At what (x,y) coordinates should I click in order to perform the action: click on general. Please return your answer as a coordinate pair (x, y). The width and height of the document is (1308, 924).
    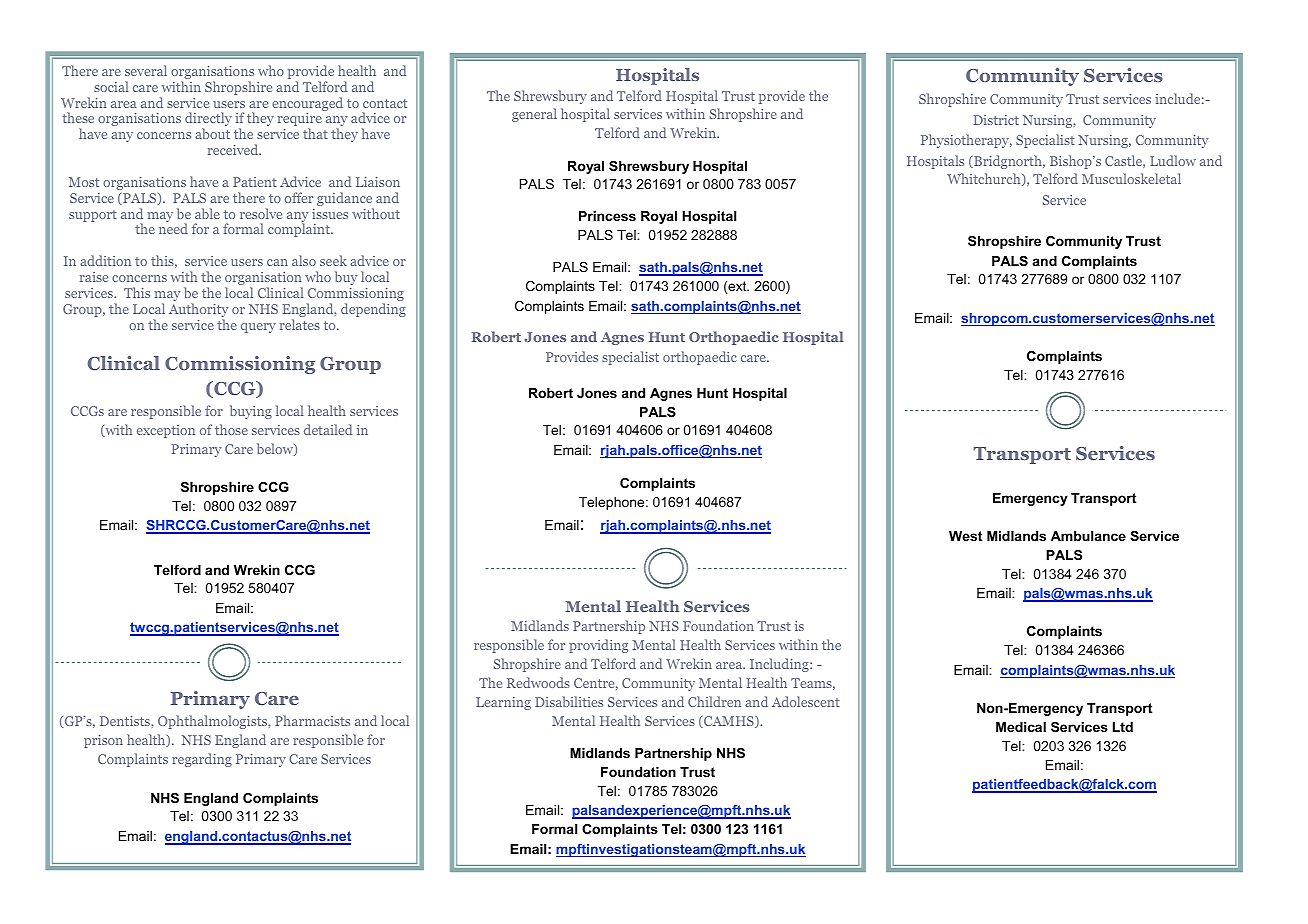
    Looking at the image, I should click on (534, 115).
